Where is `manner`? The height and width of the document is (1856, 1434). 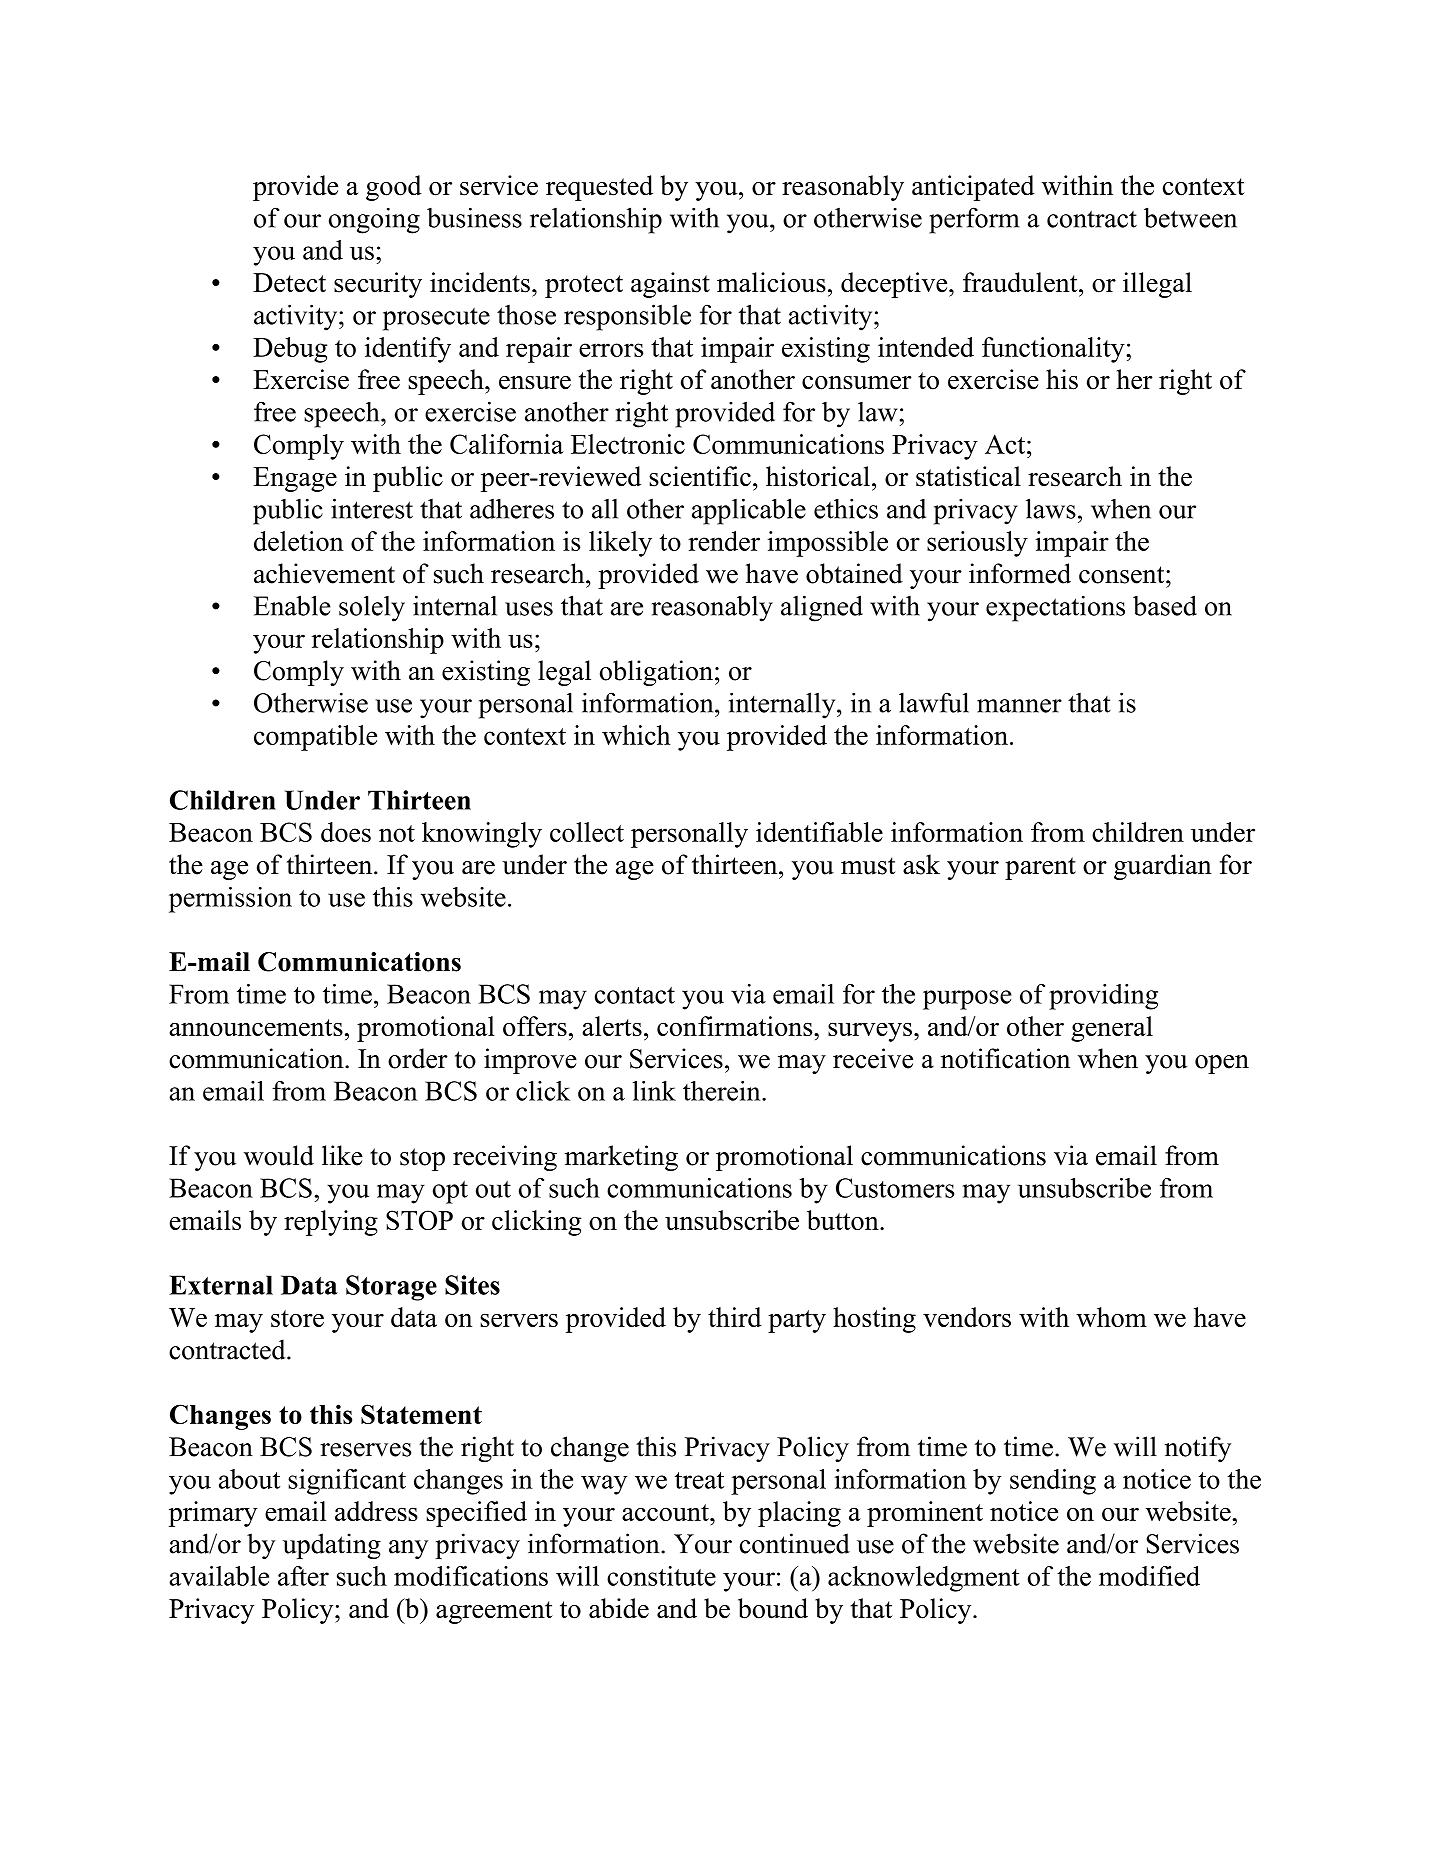
manner is located at coordinates (1019, 706).
